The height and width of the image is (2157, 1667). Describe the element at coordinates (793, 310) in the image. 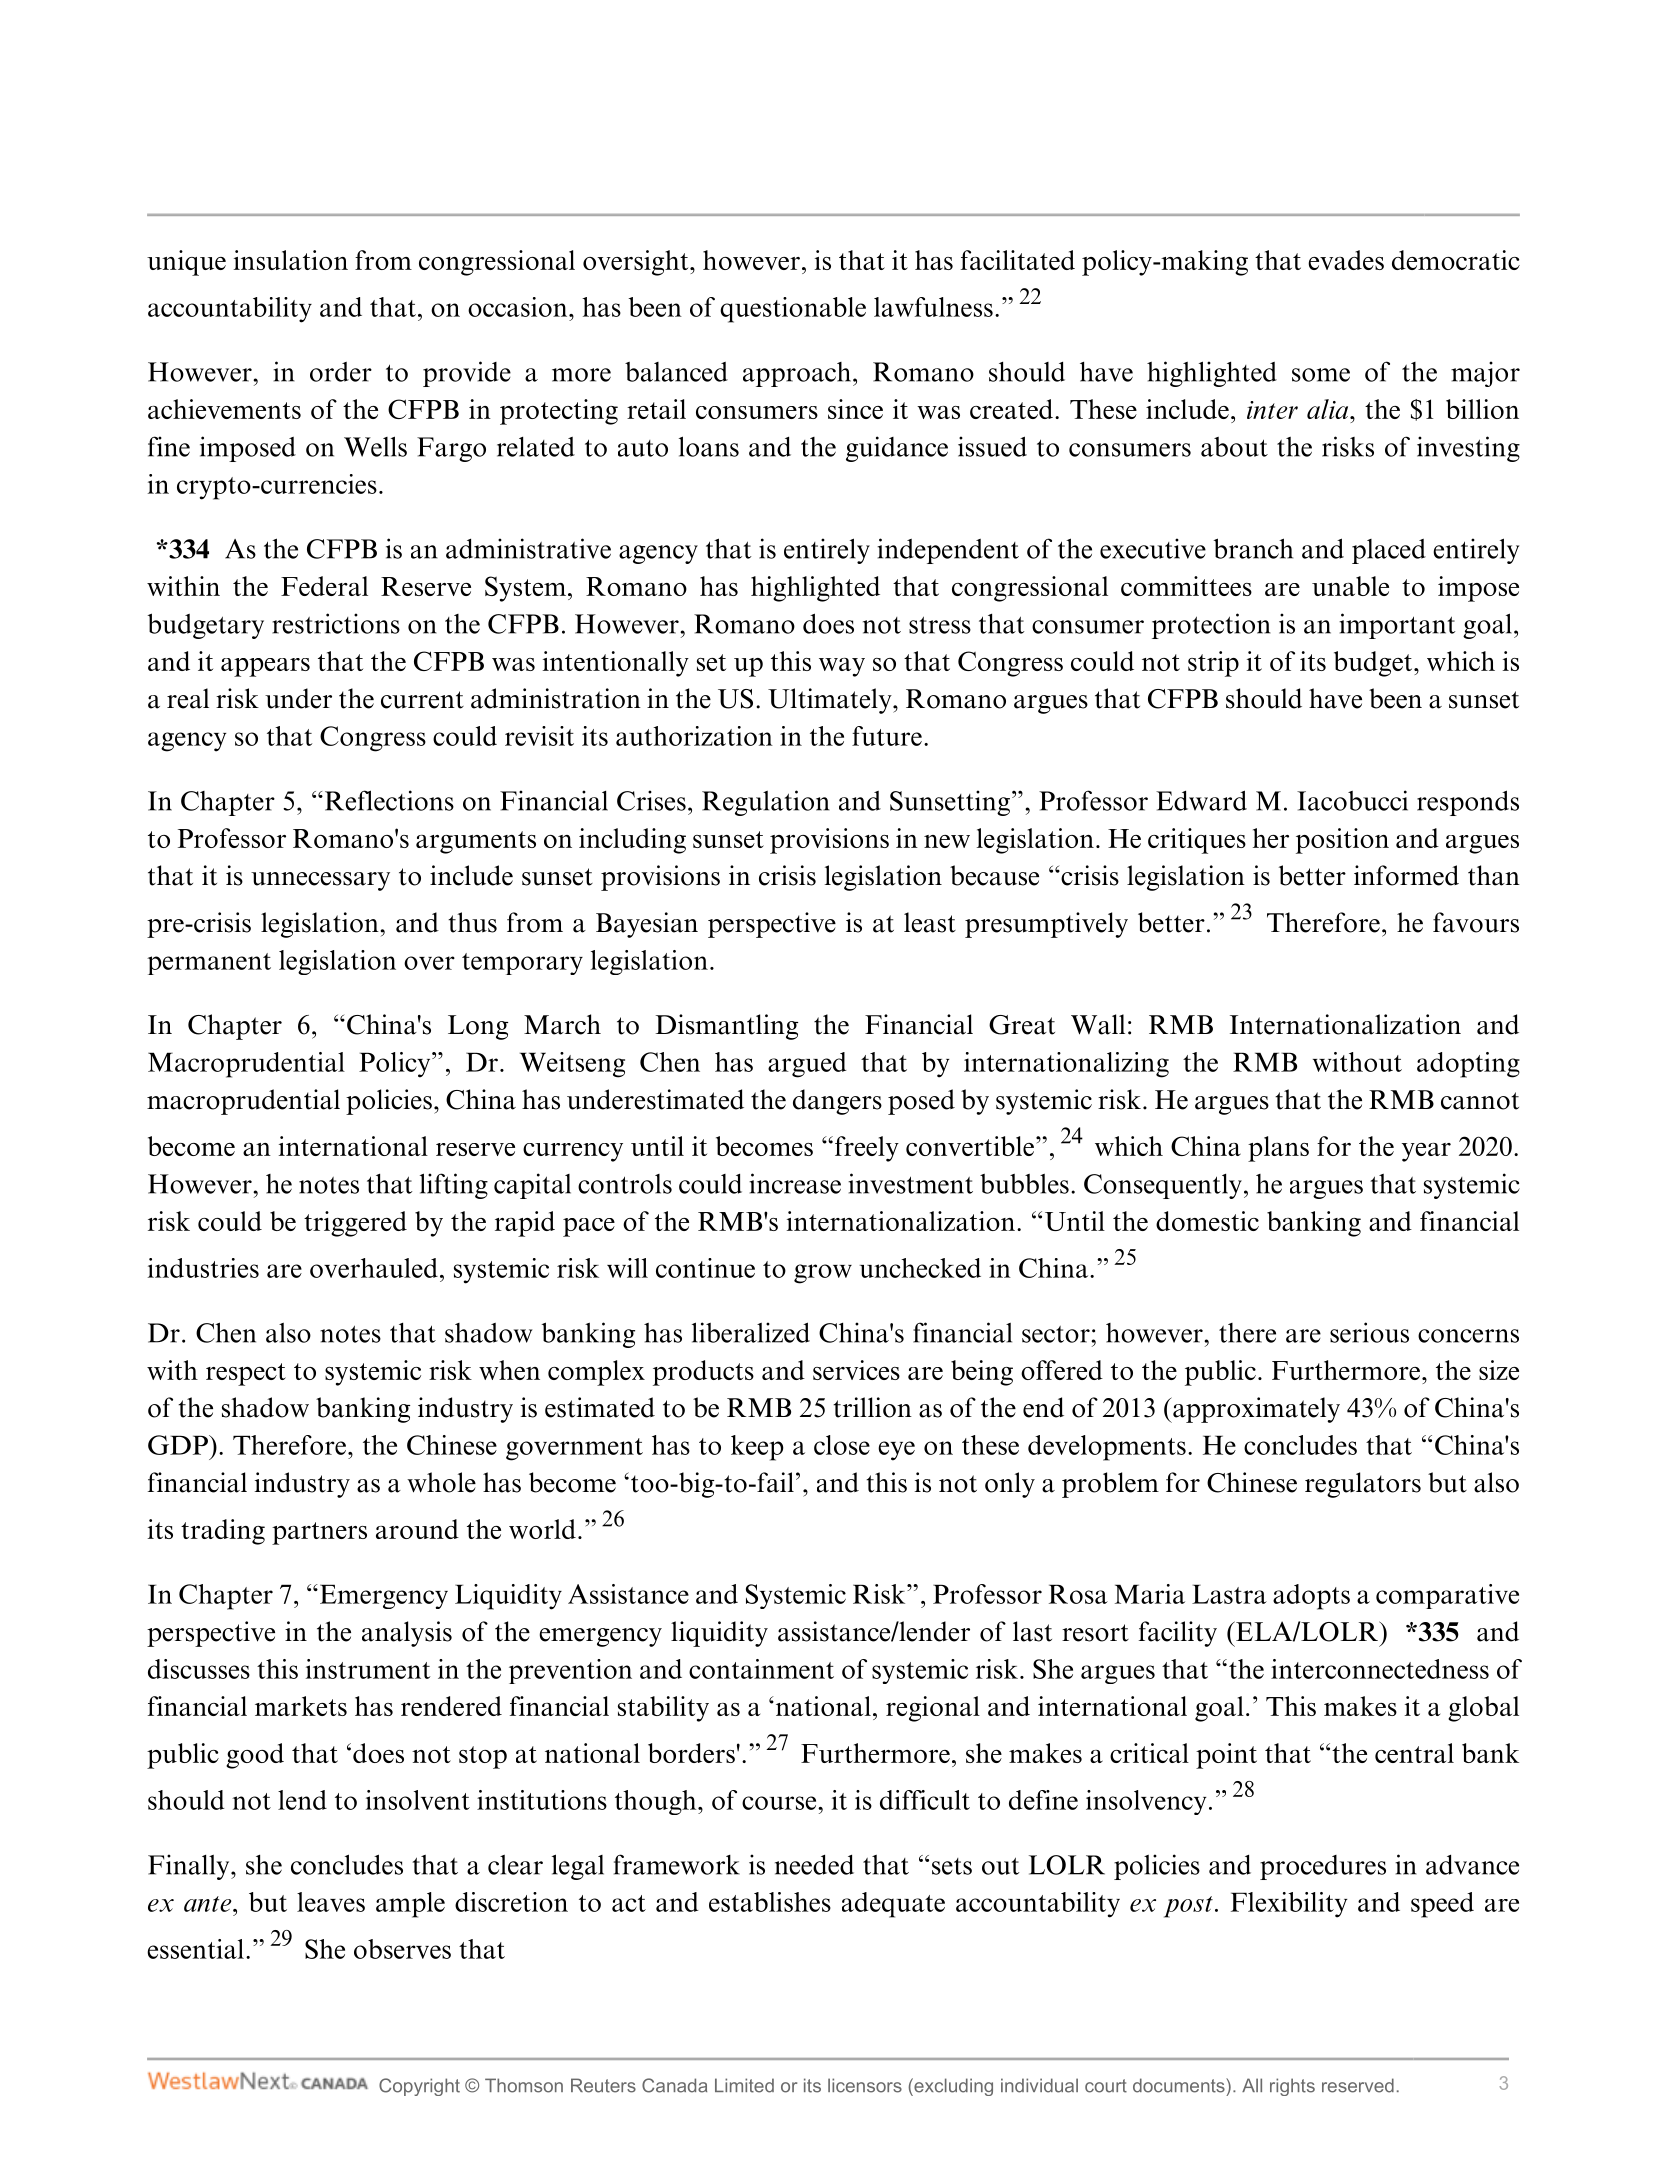

I see `questionable` at that location.
